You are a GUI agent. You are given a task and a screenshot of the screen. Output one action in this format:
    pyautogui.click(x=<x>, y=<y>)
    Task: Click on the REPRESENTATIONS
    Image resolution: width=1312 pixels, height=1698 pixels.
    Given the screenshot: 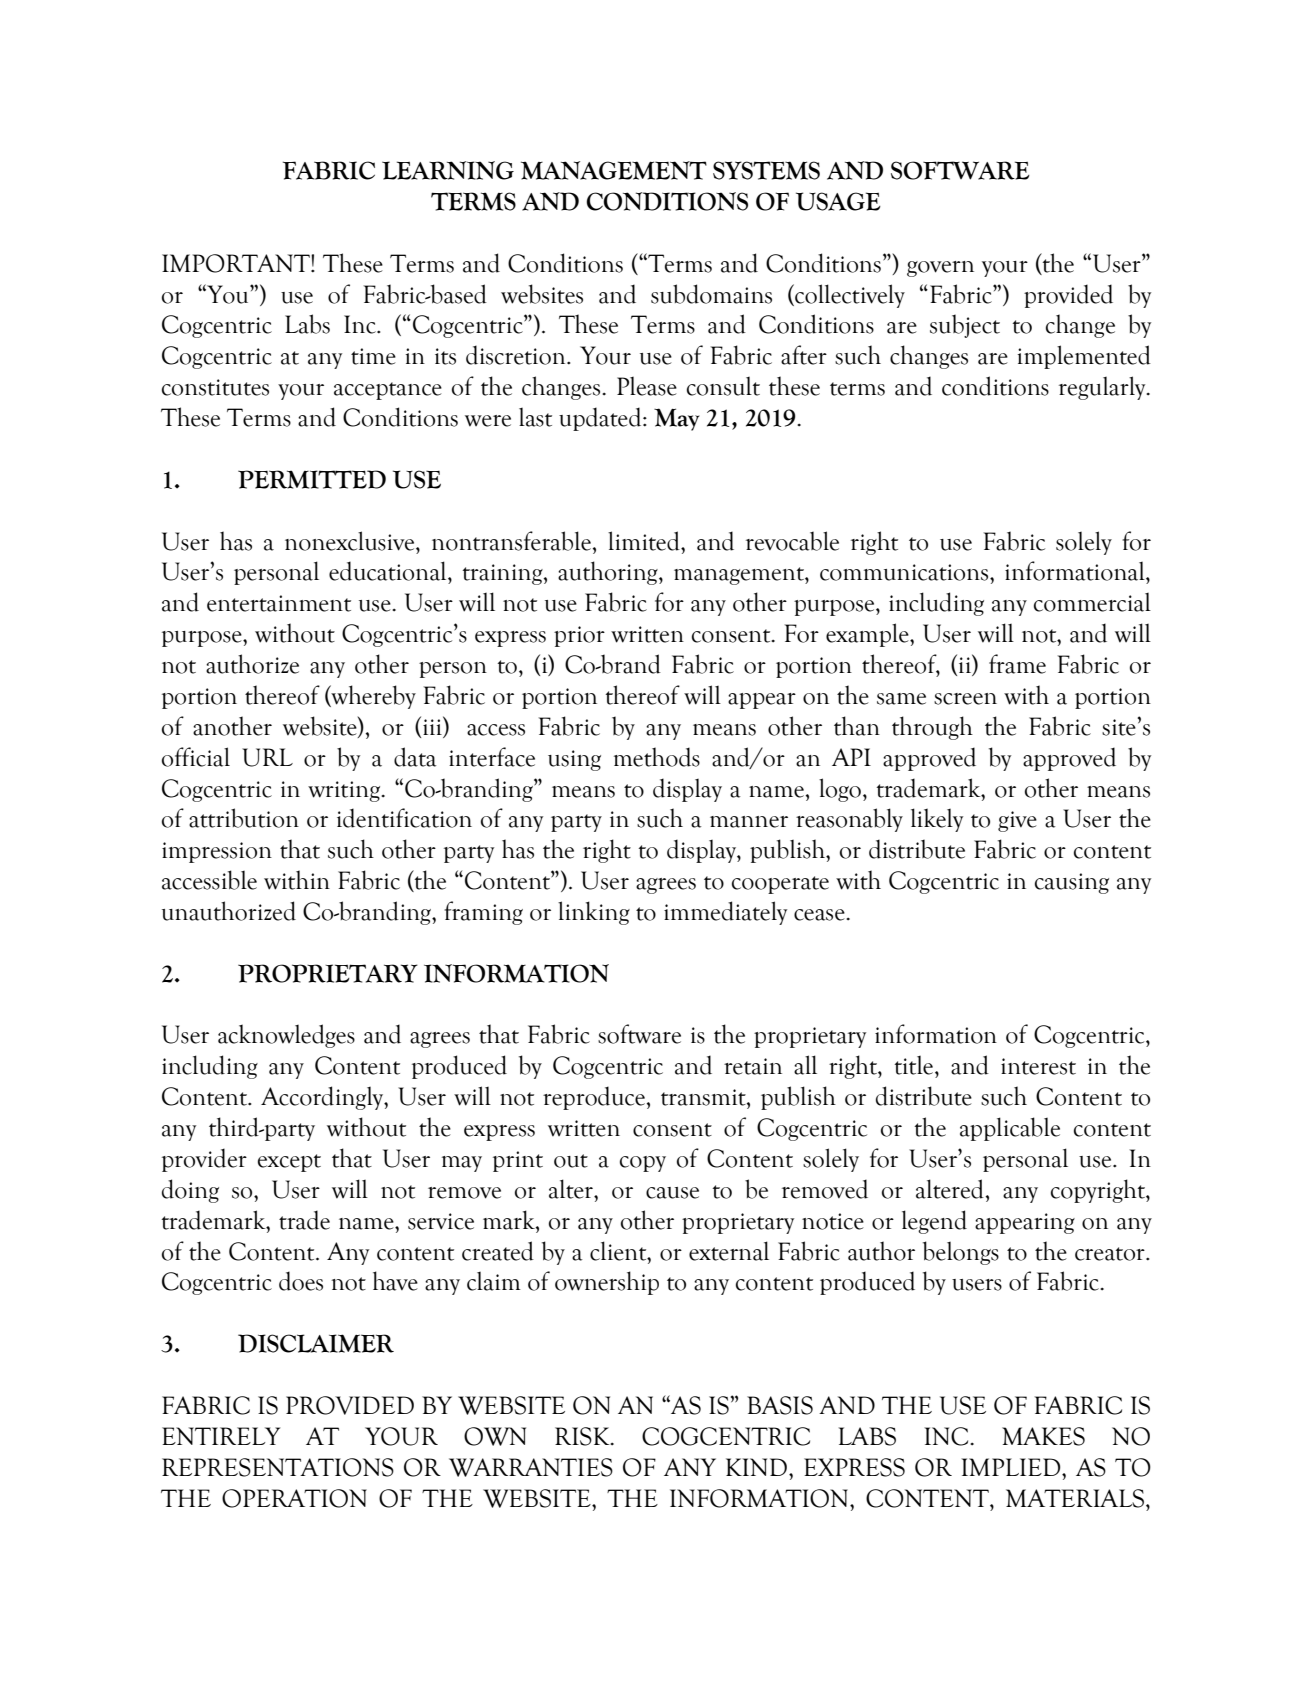 What is the action you would take?
    pyautogui.click(x=278, y=1467)
